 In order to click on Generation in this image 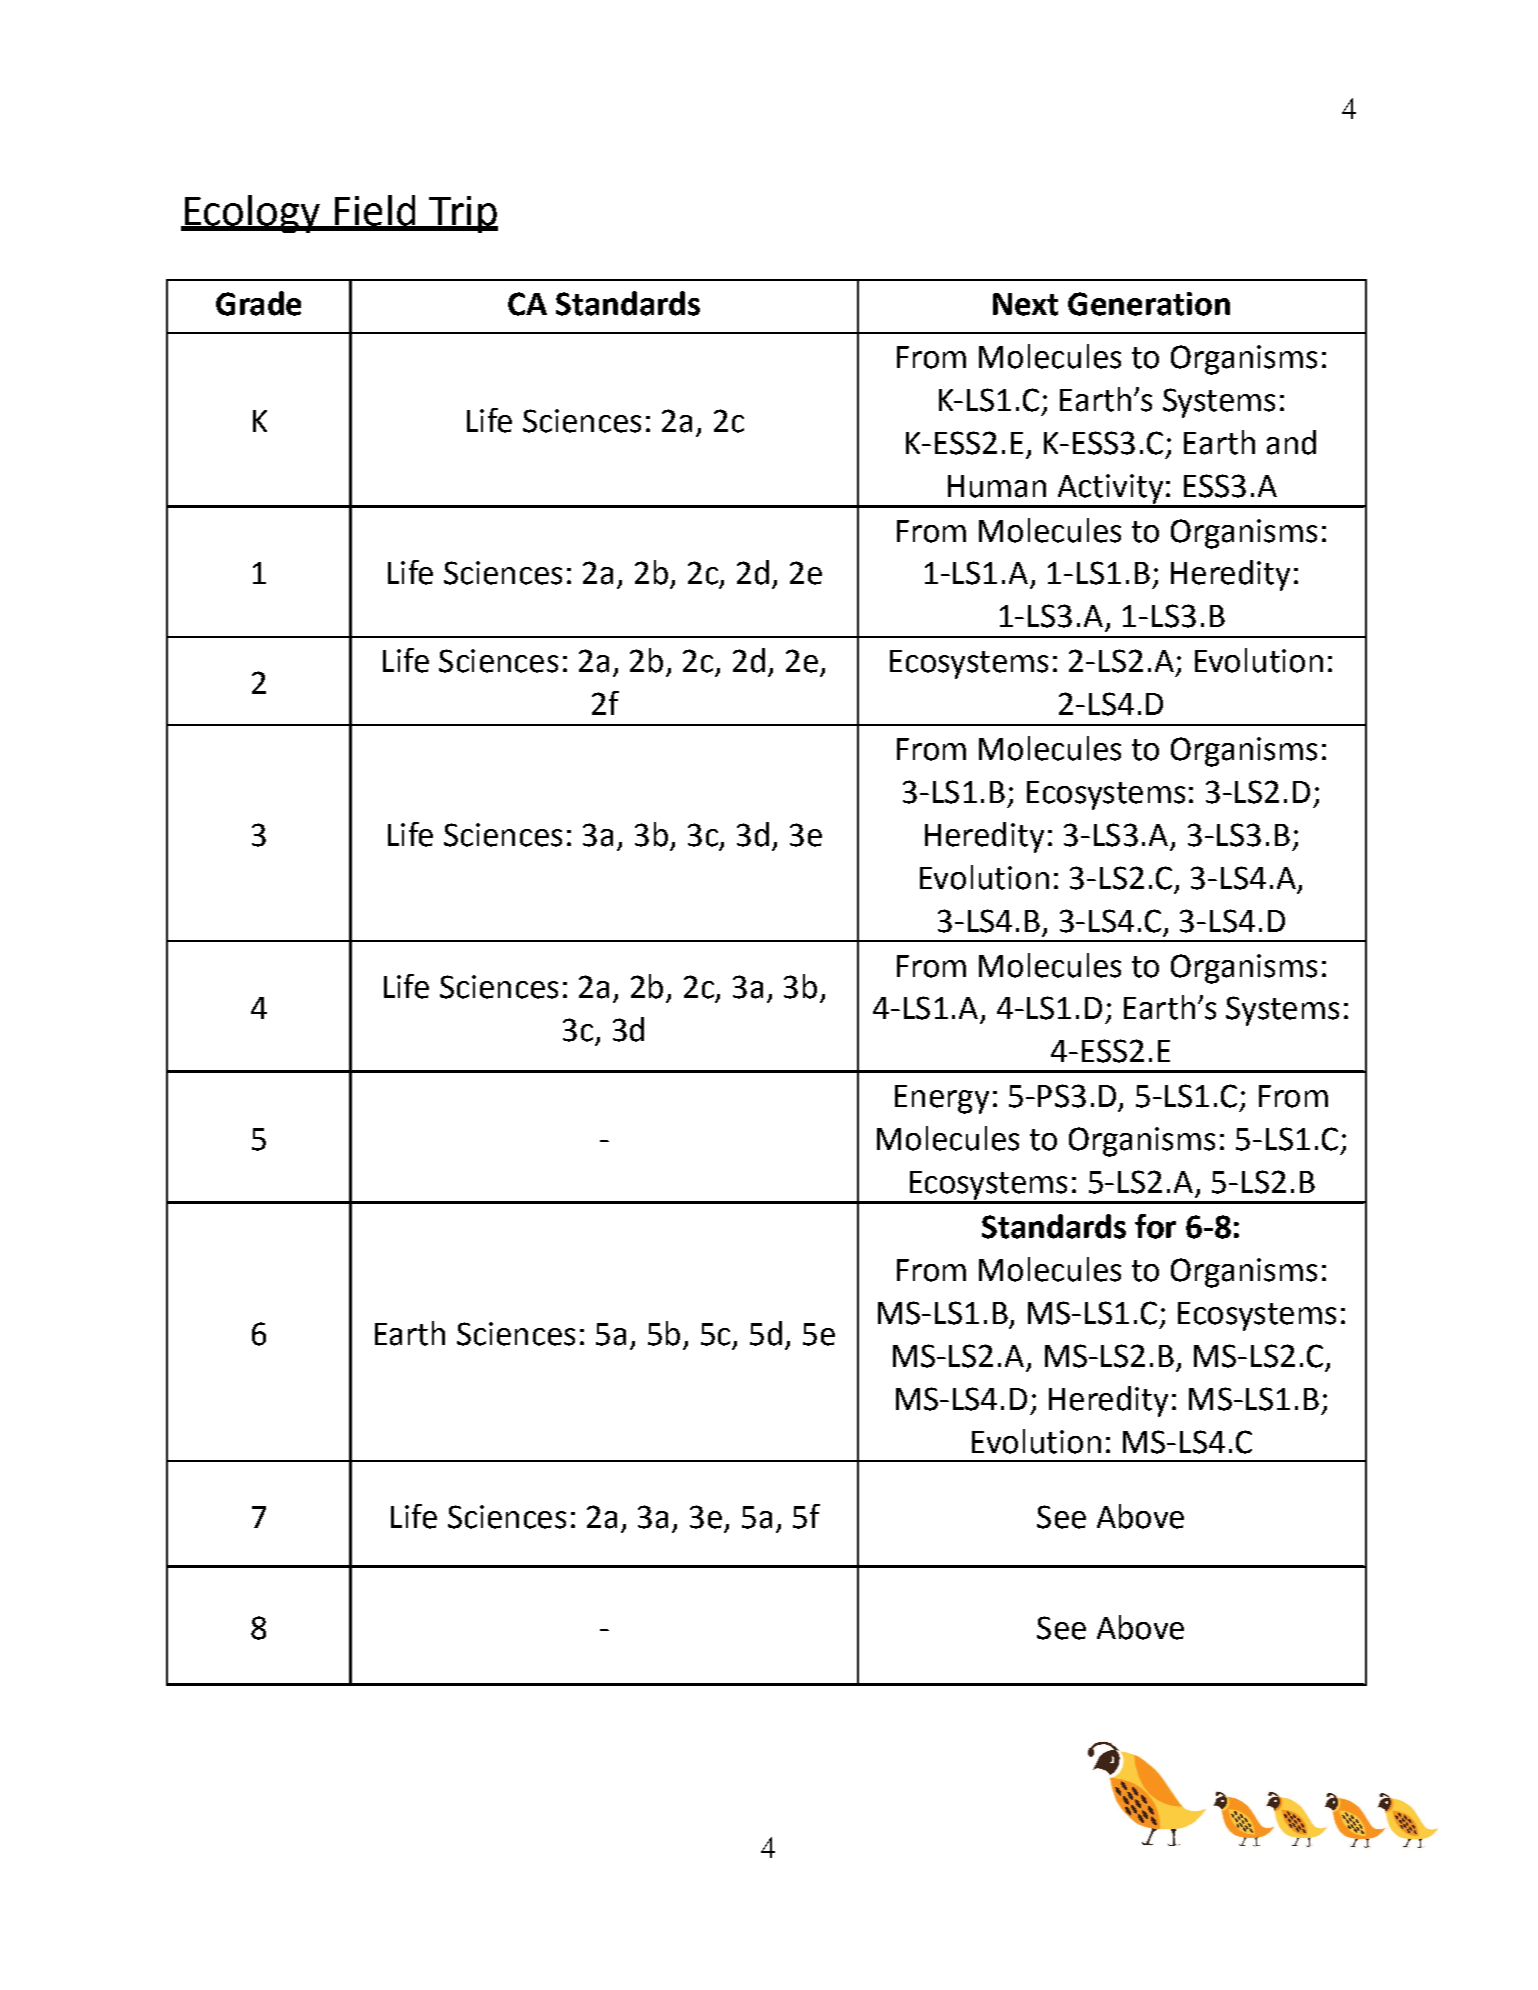, I will do `click(1149, 304)`.
